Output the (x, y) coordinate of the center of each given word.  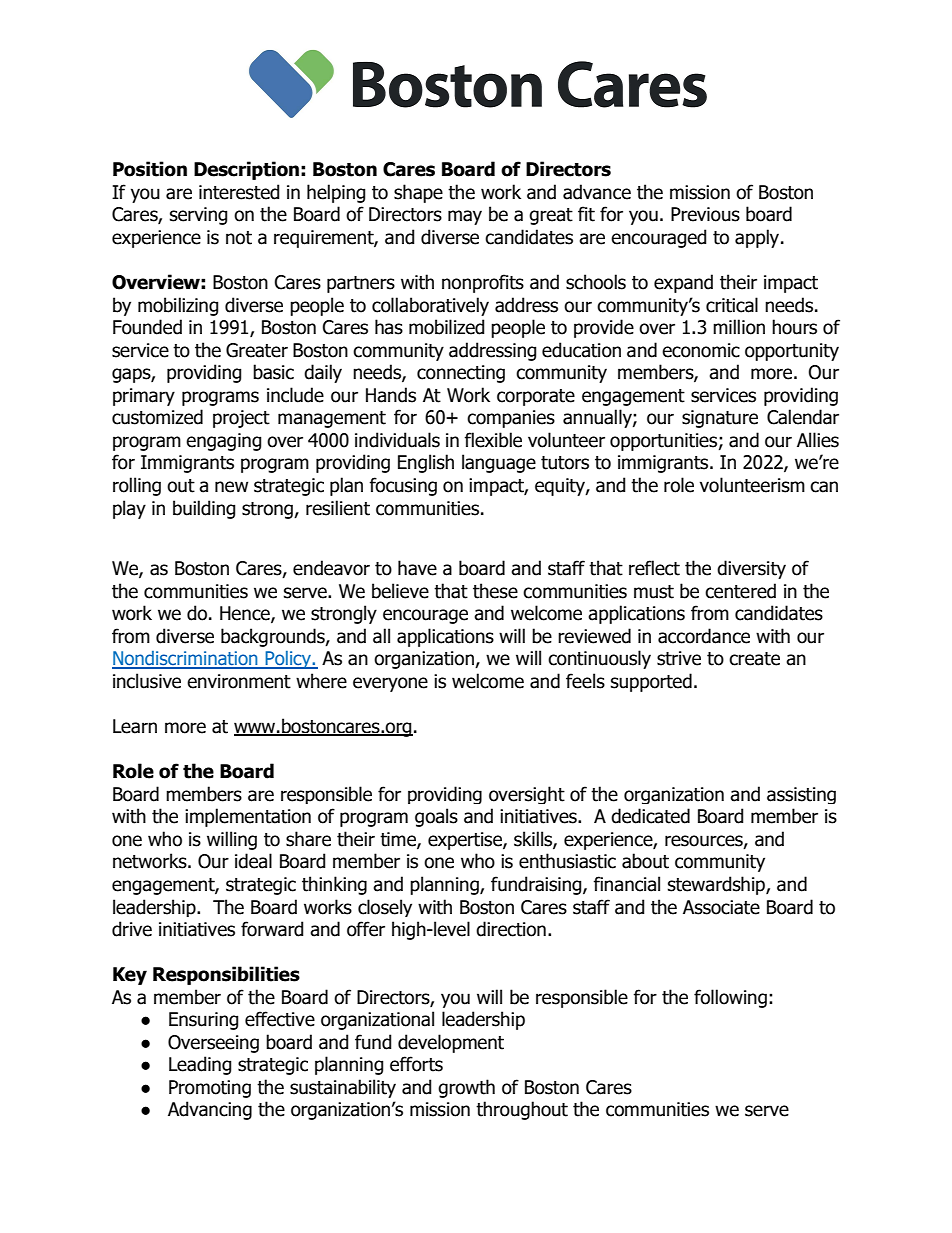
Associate (721, 907)
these (495, 591)
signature (720, 419)
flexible (493, 440)
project (241, 419)
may (465, 217)
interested (239, 192)
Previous (705, 214)
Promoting (210, 1089)
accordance (704, 636)
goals (436, 817)
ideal (253, 861)
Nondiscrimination (186, 659)
